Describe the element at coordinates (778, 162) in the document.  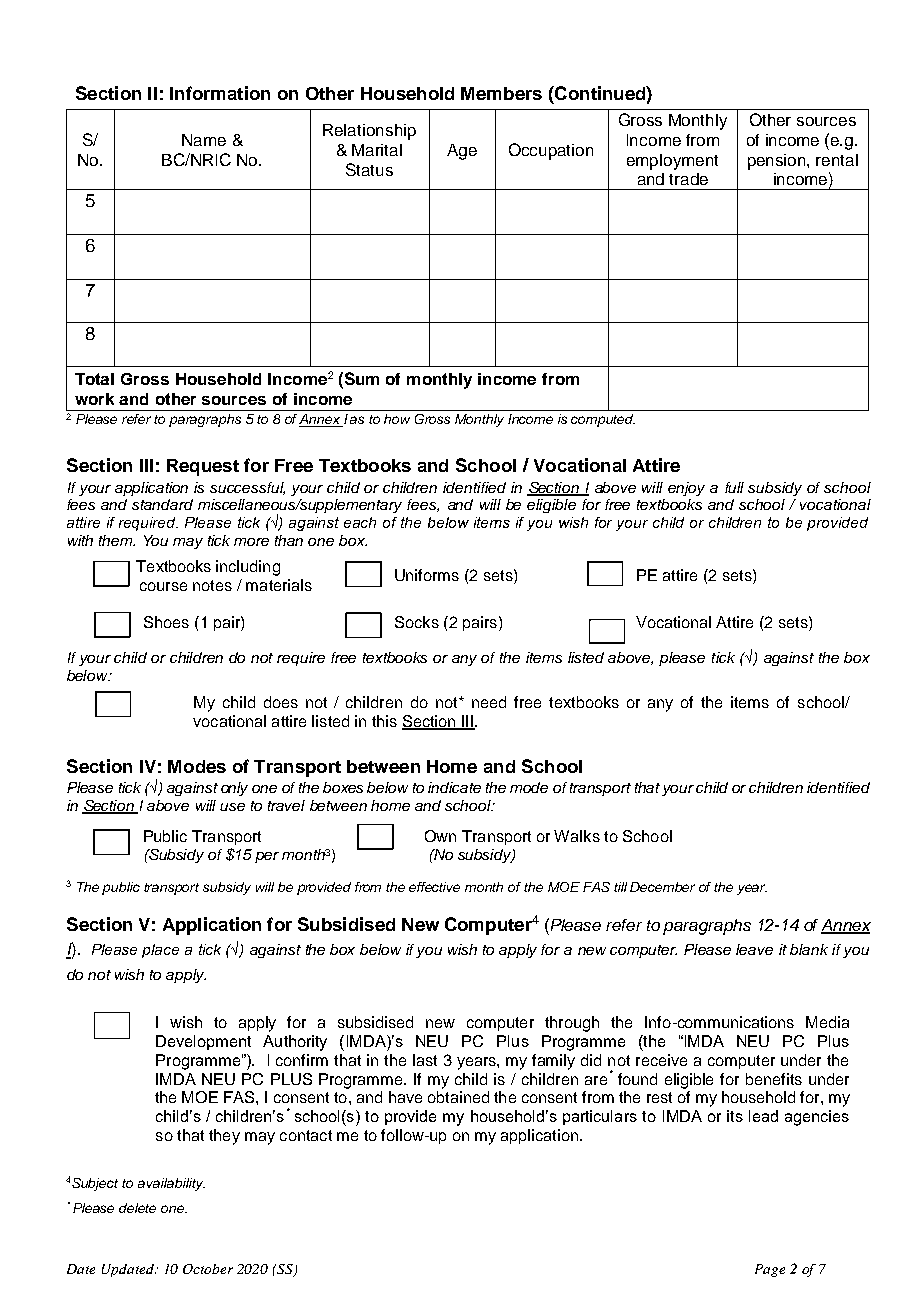
I see `pension` at that location.
